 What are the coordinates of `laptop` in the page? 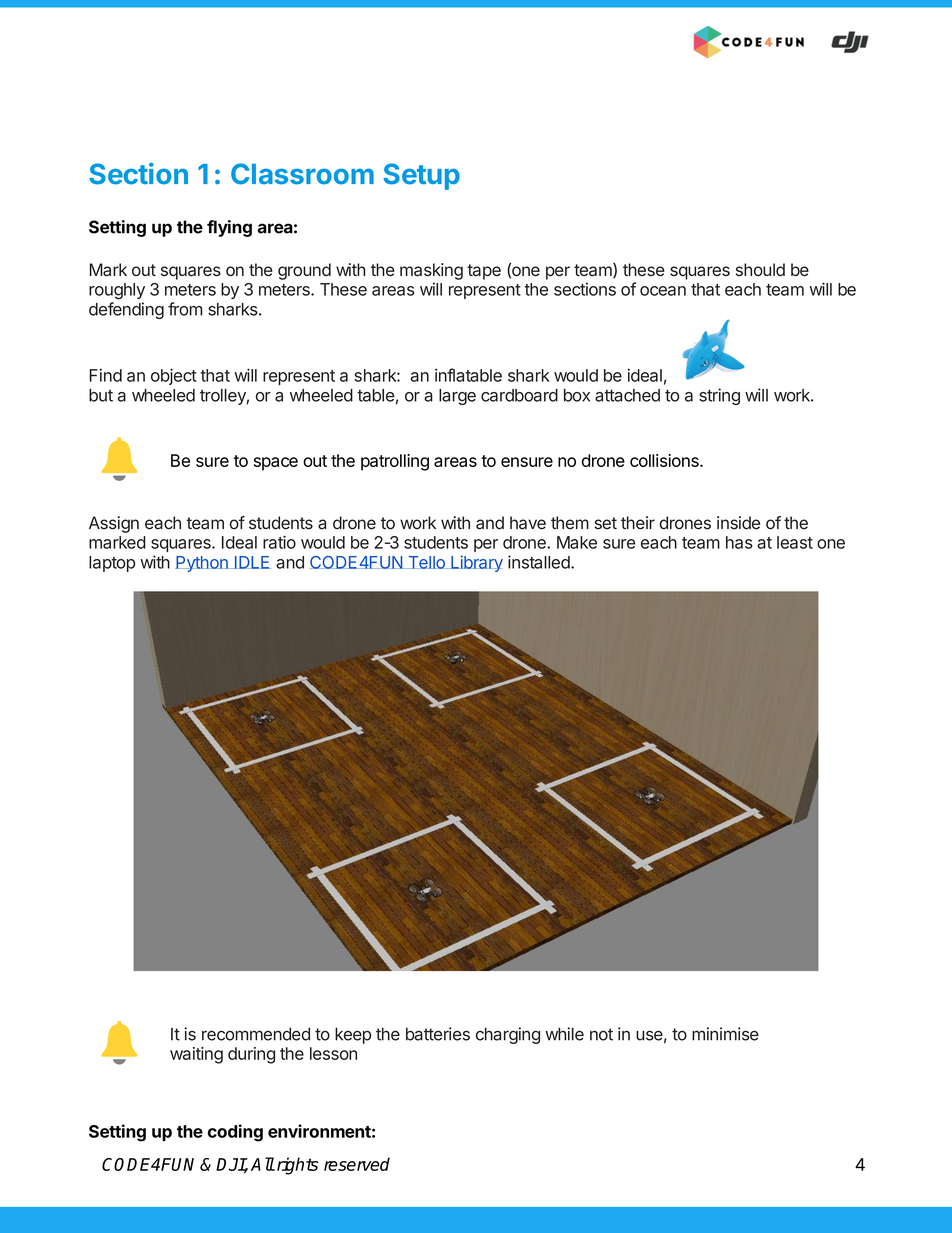 It's located at (112, 564).
